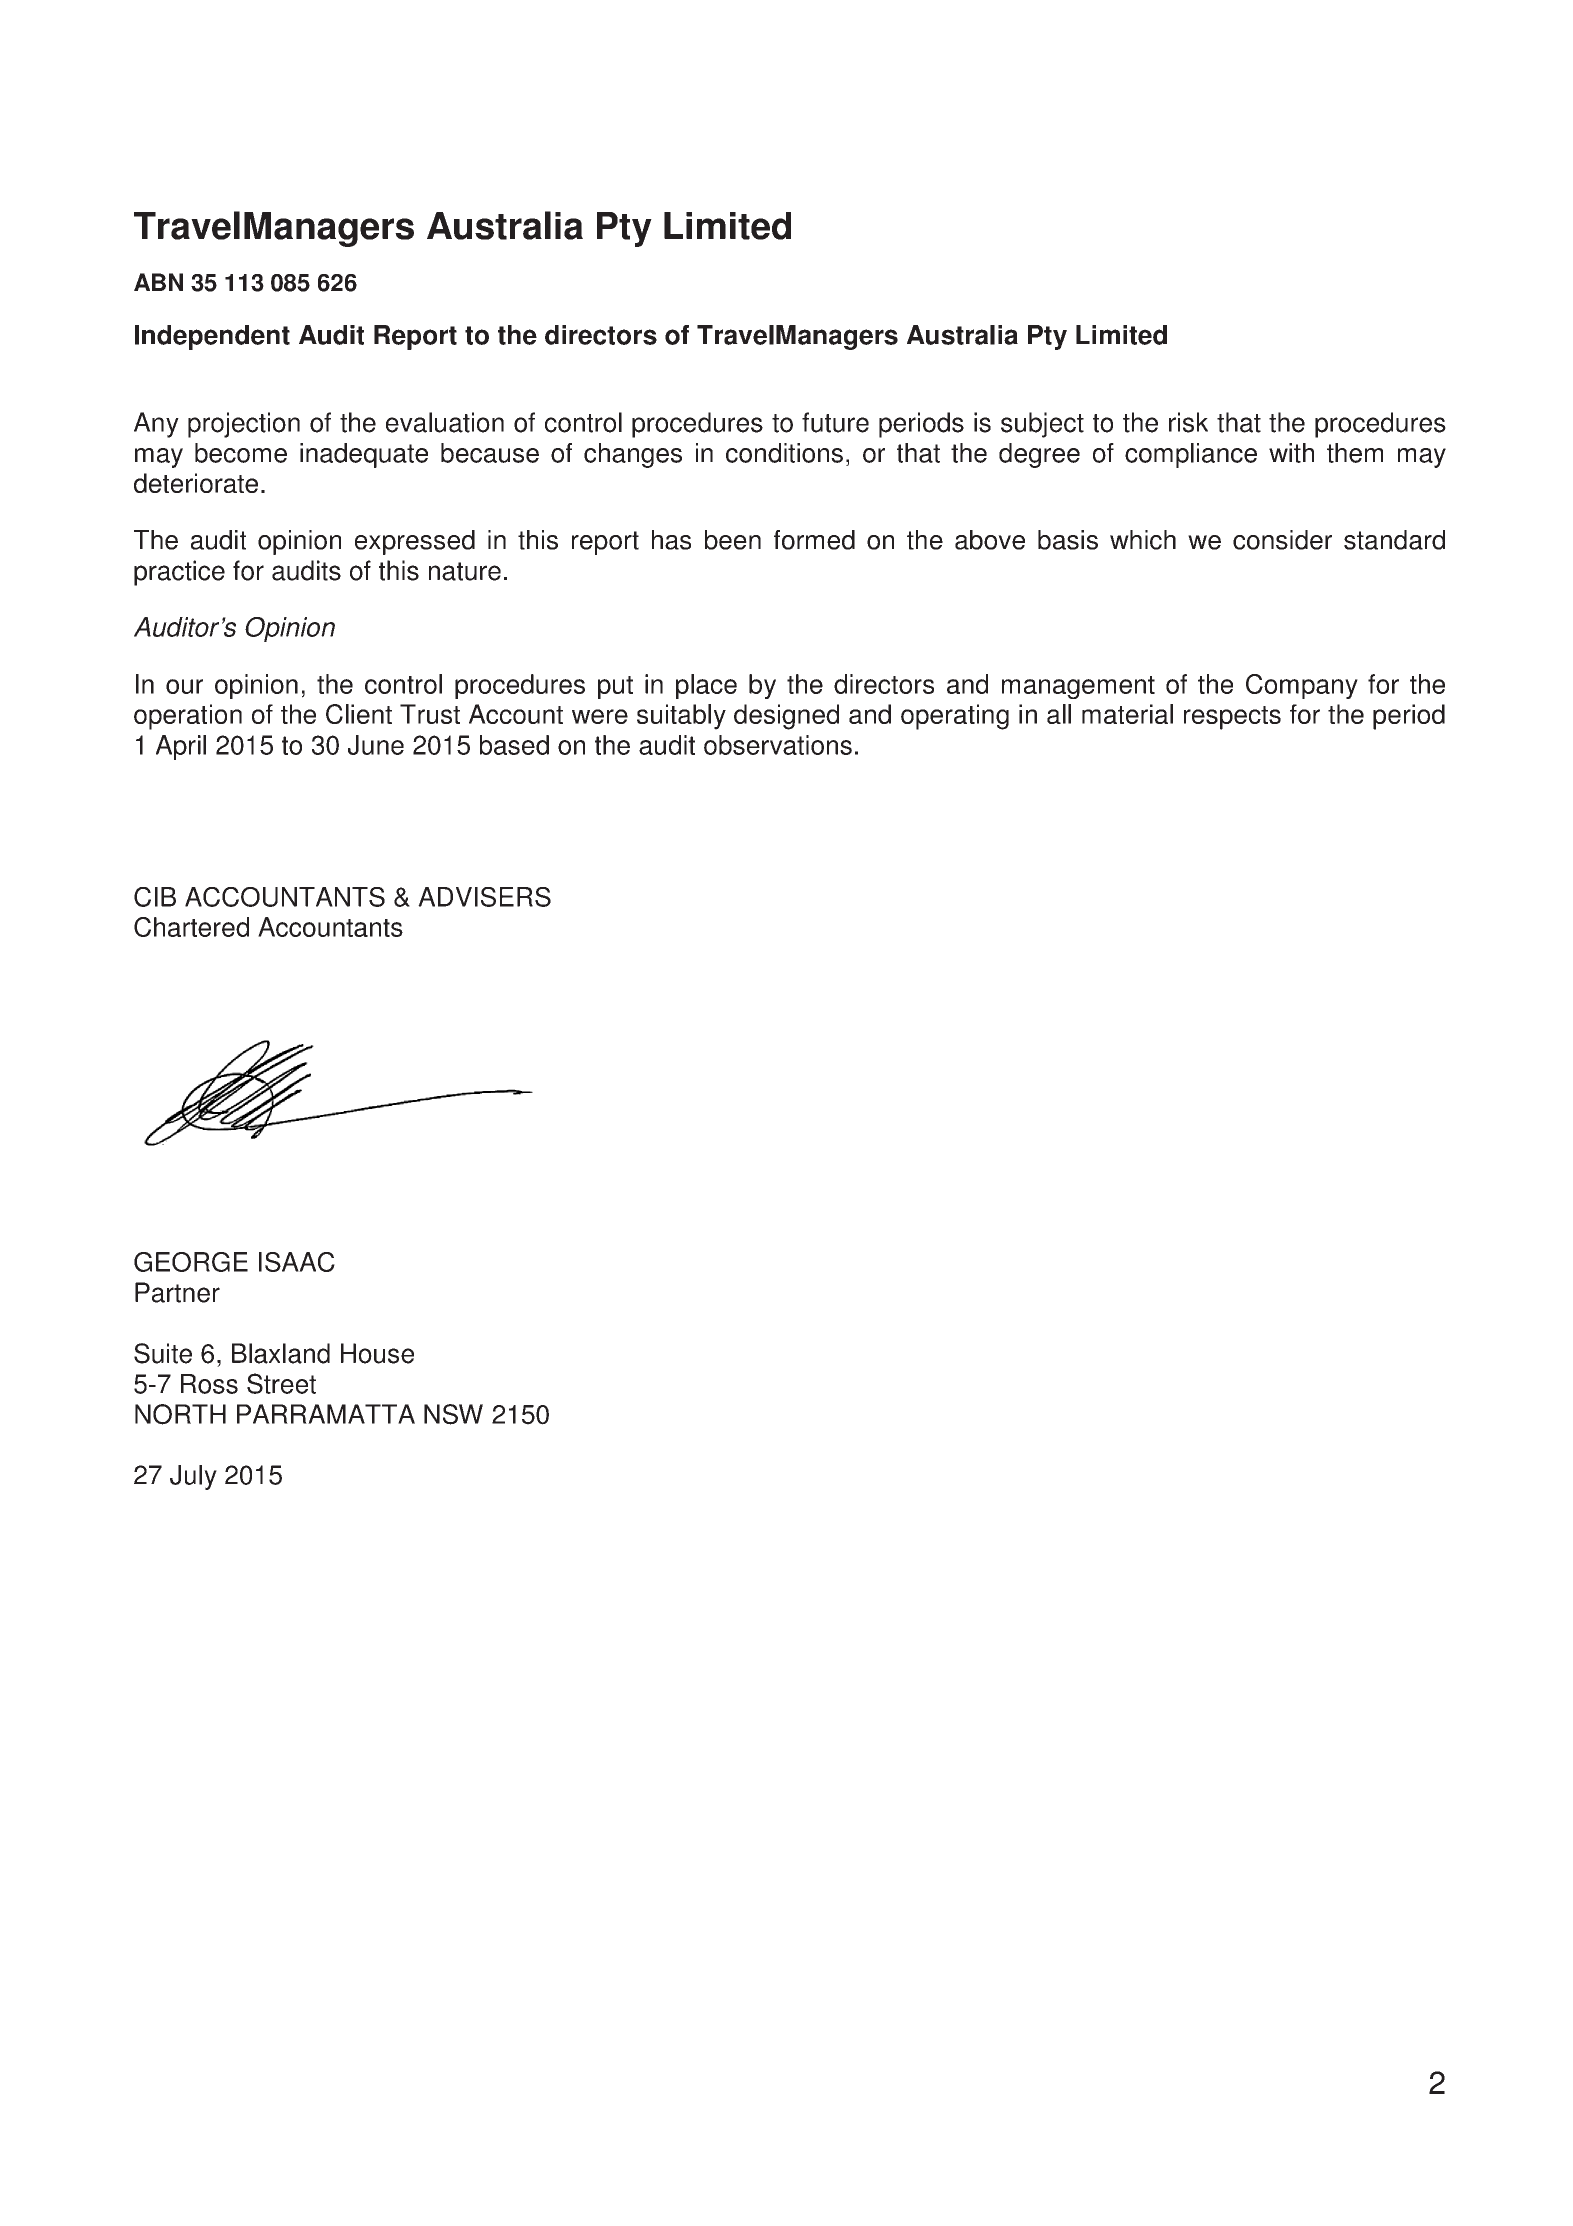  I want to click on observations, so click(778, 745).
